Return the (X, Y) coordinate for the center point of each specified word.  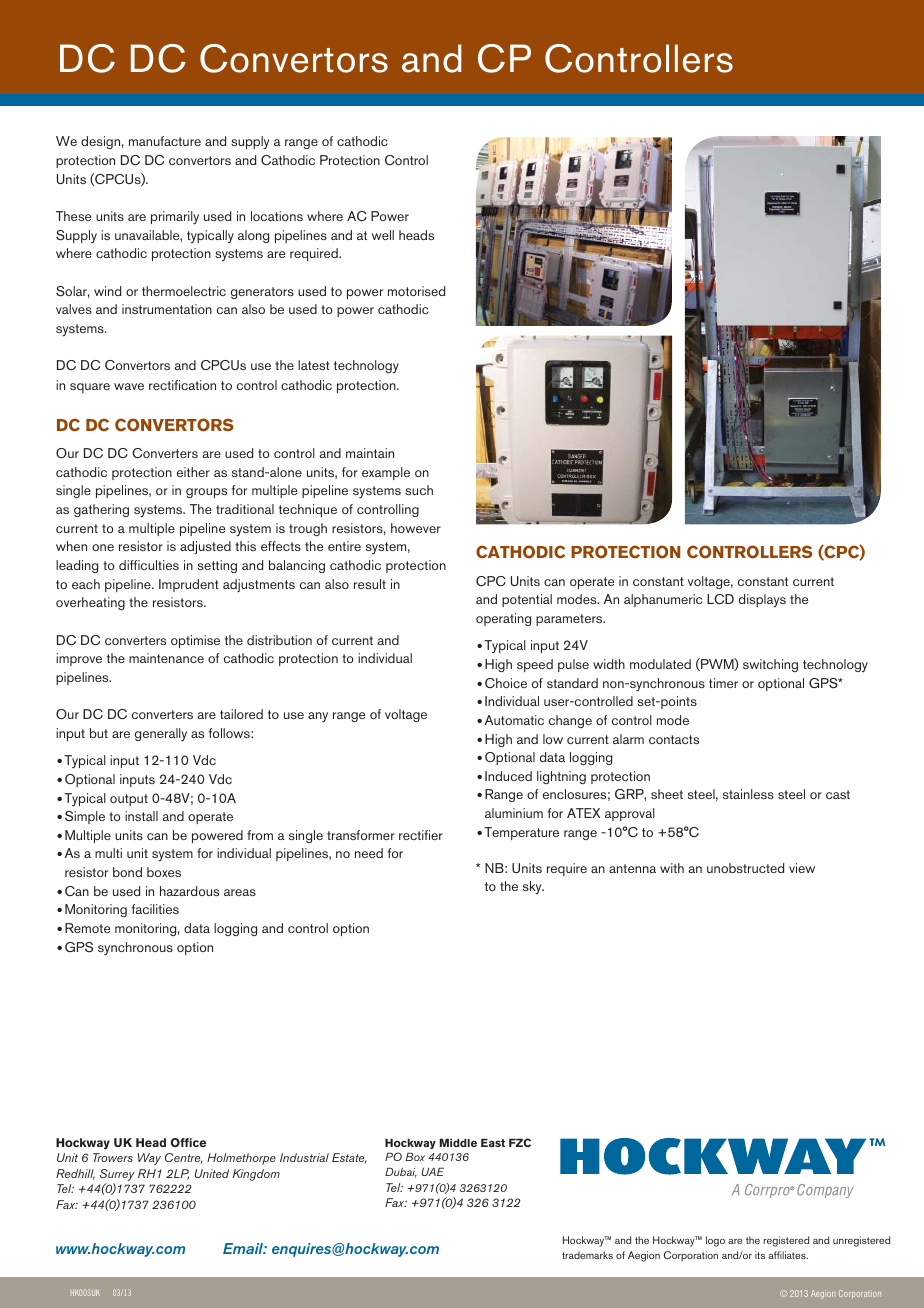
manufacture (165, 141)
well (383, 235)
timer (723, 683)
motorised (416, 291)
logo (715, 1241)
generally (161, 735)
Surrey (117, 1176)
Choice (506, 683)
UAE (432, 1172)
